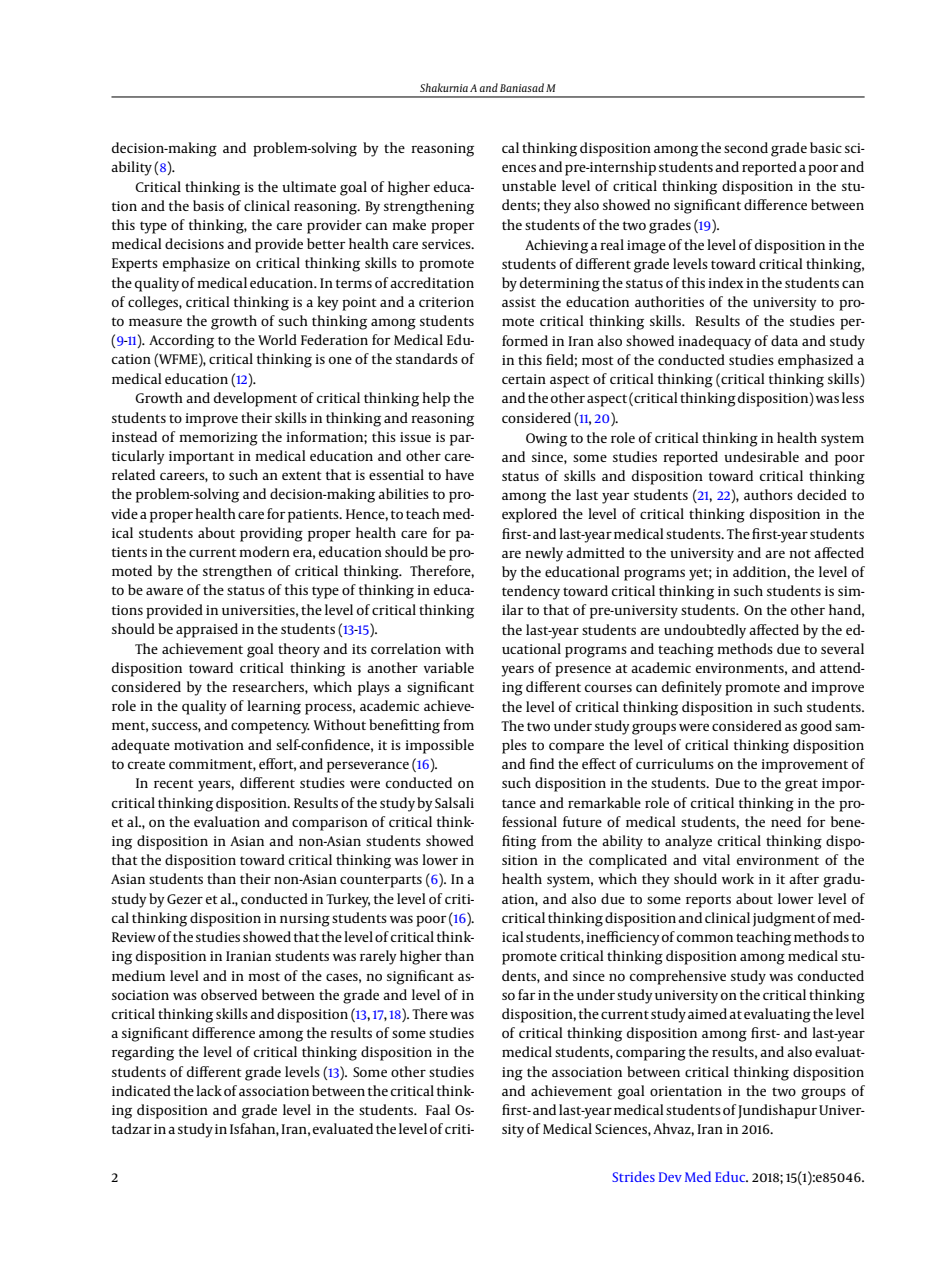 Image resolution: width=952 pixels, height=1271 pixels. I want to click on authors, so click(768, 494).
